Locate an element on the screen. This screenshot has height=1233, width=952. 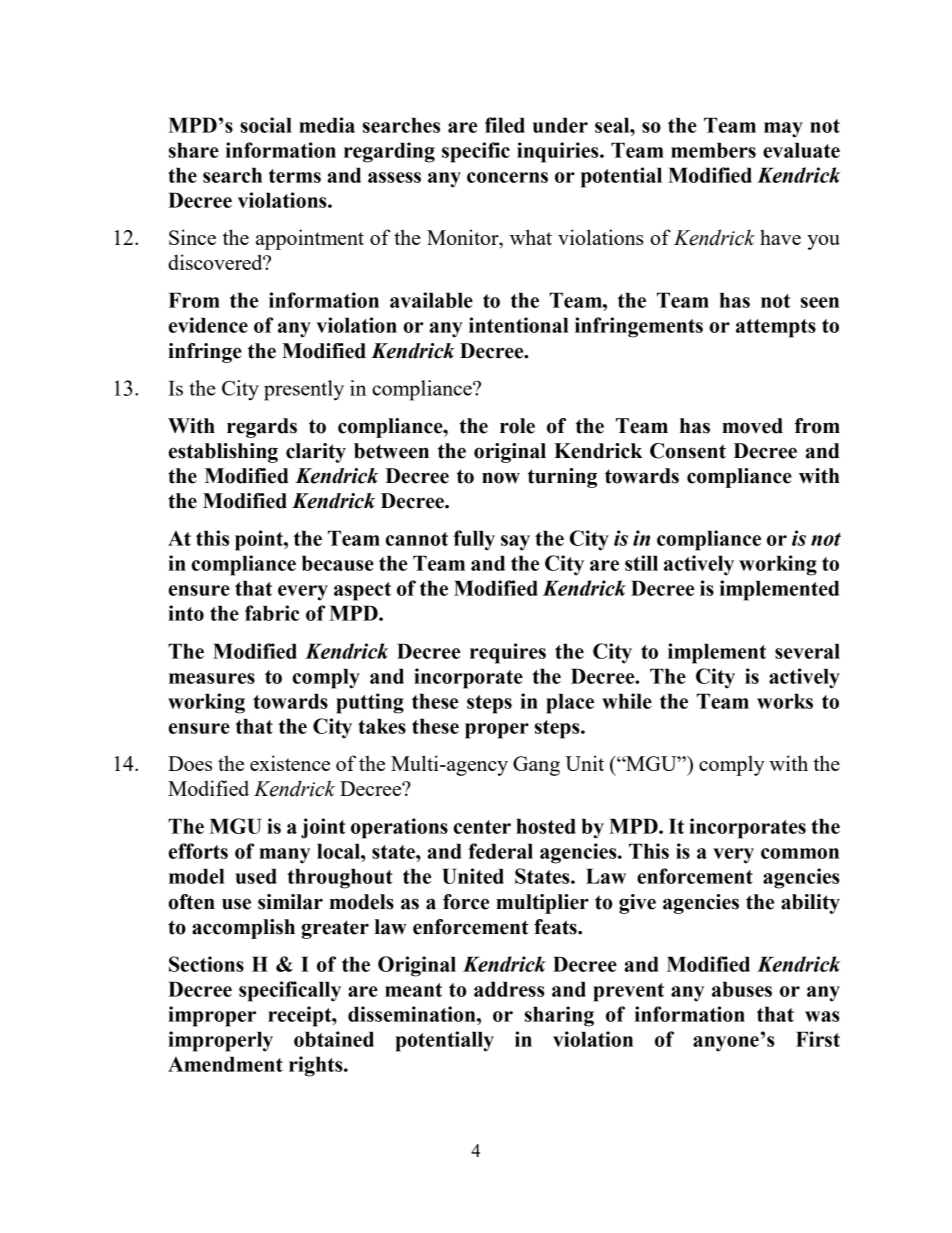
Amendment is located at coordinates (225, 1064).
